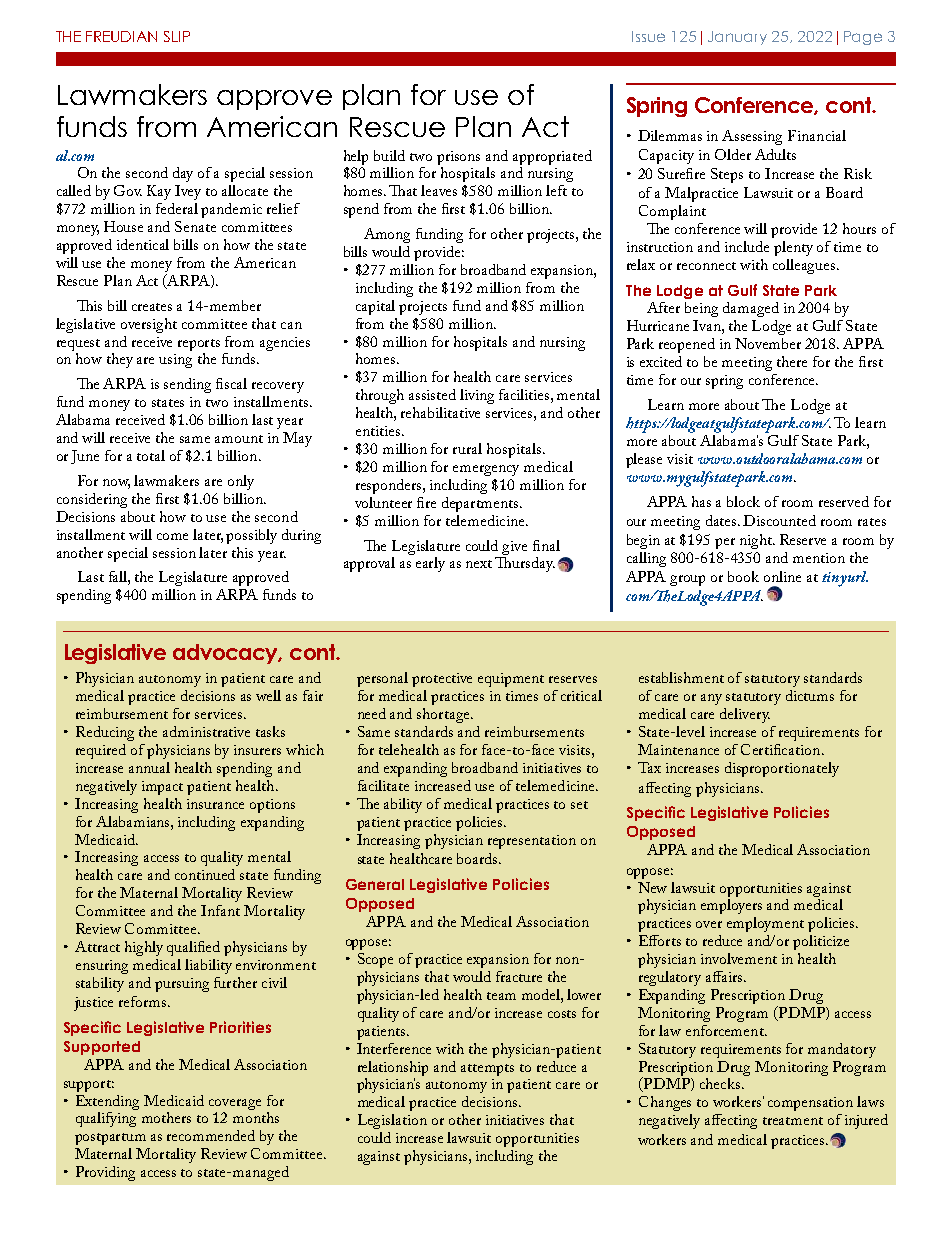 The image size is (952, 1233). Describe the element at coordinates (765, 924) in the screenshot. I see `employment` at that location.
